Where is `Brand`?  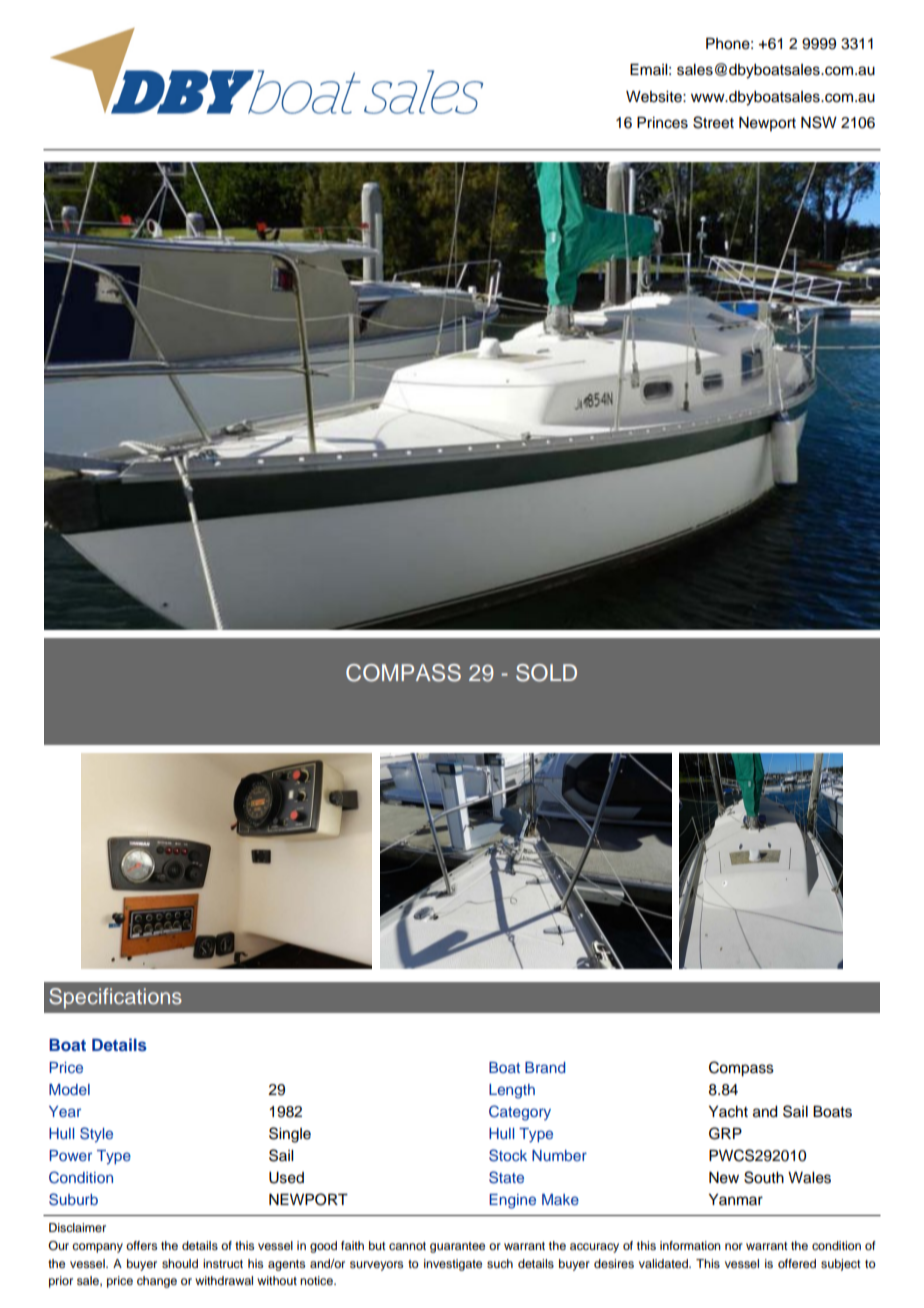
Brand is located at coordinates (545, 1067).
